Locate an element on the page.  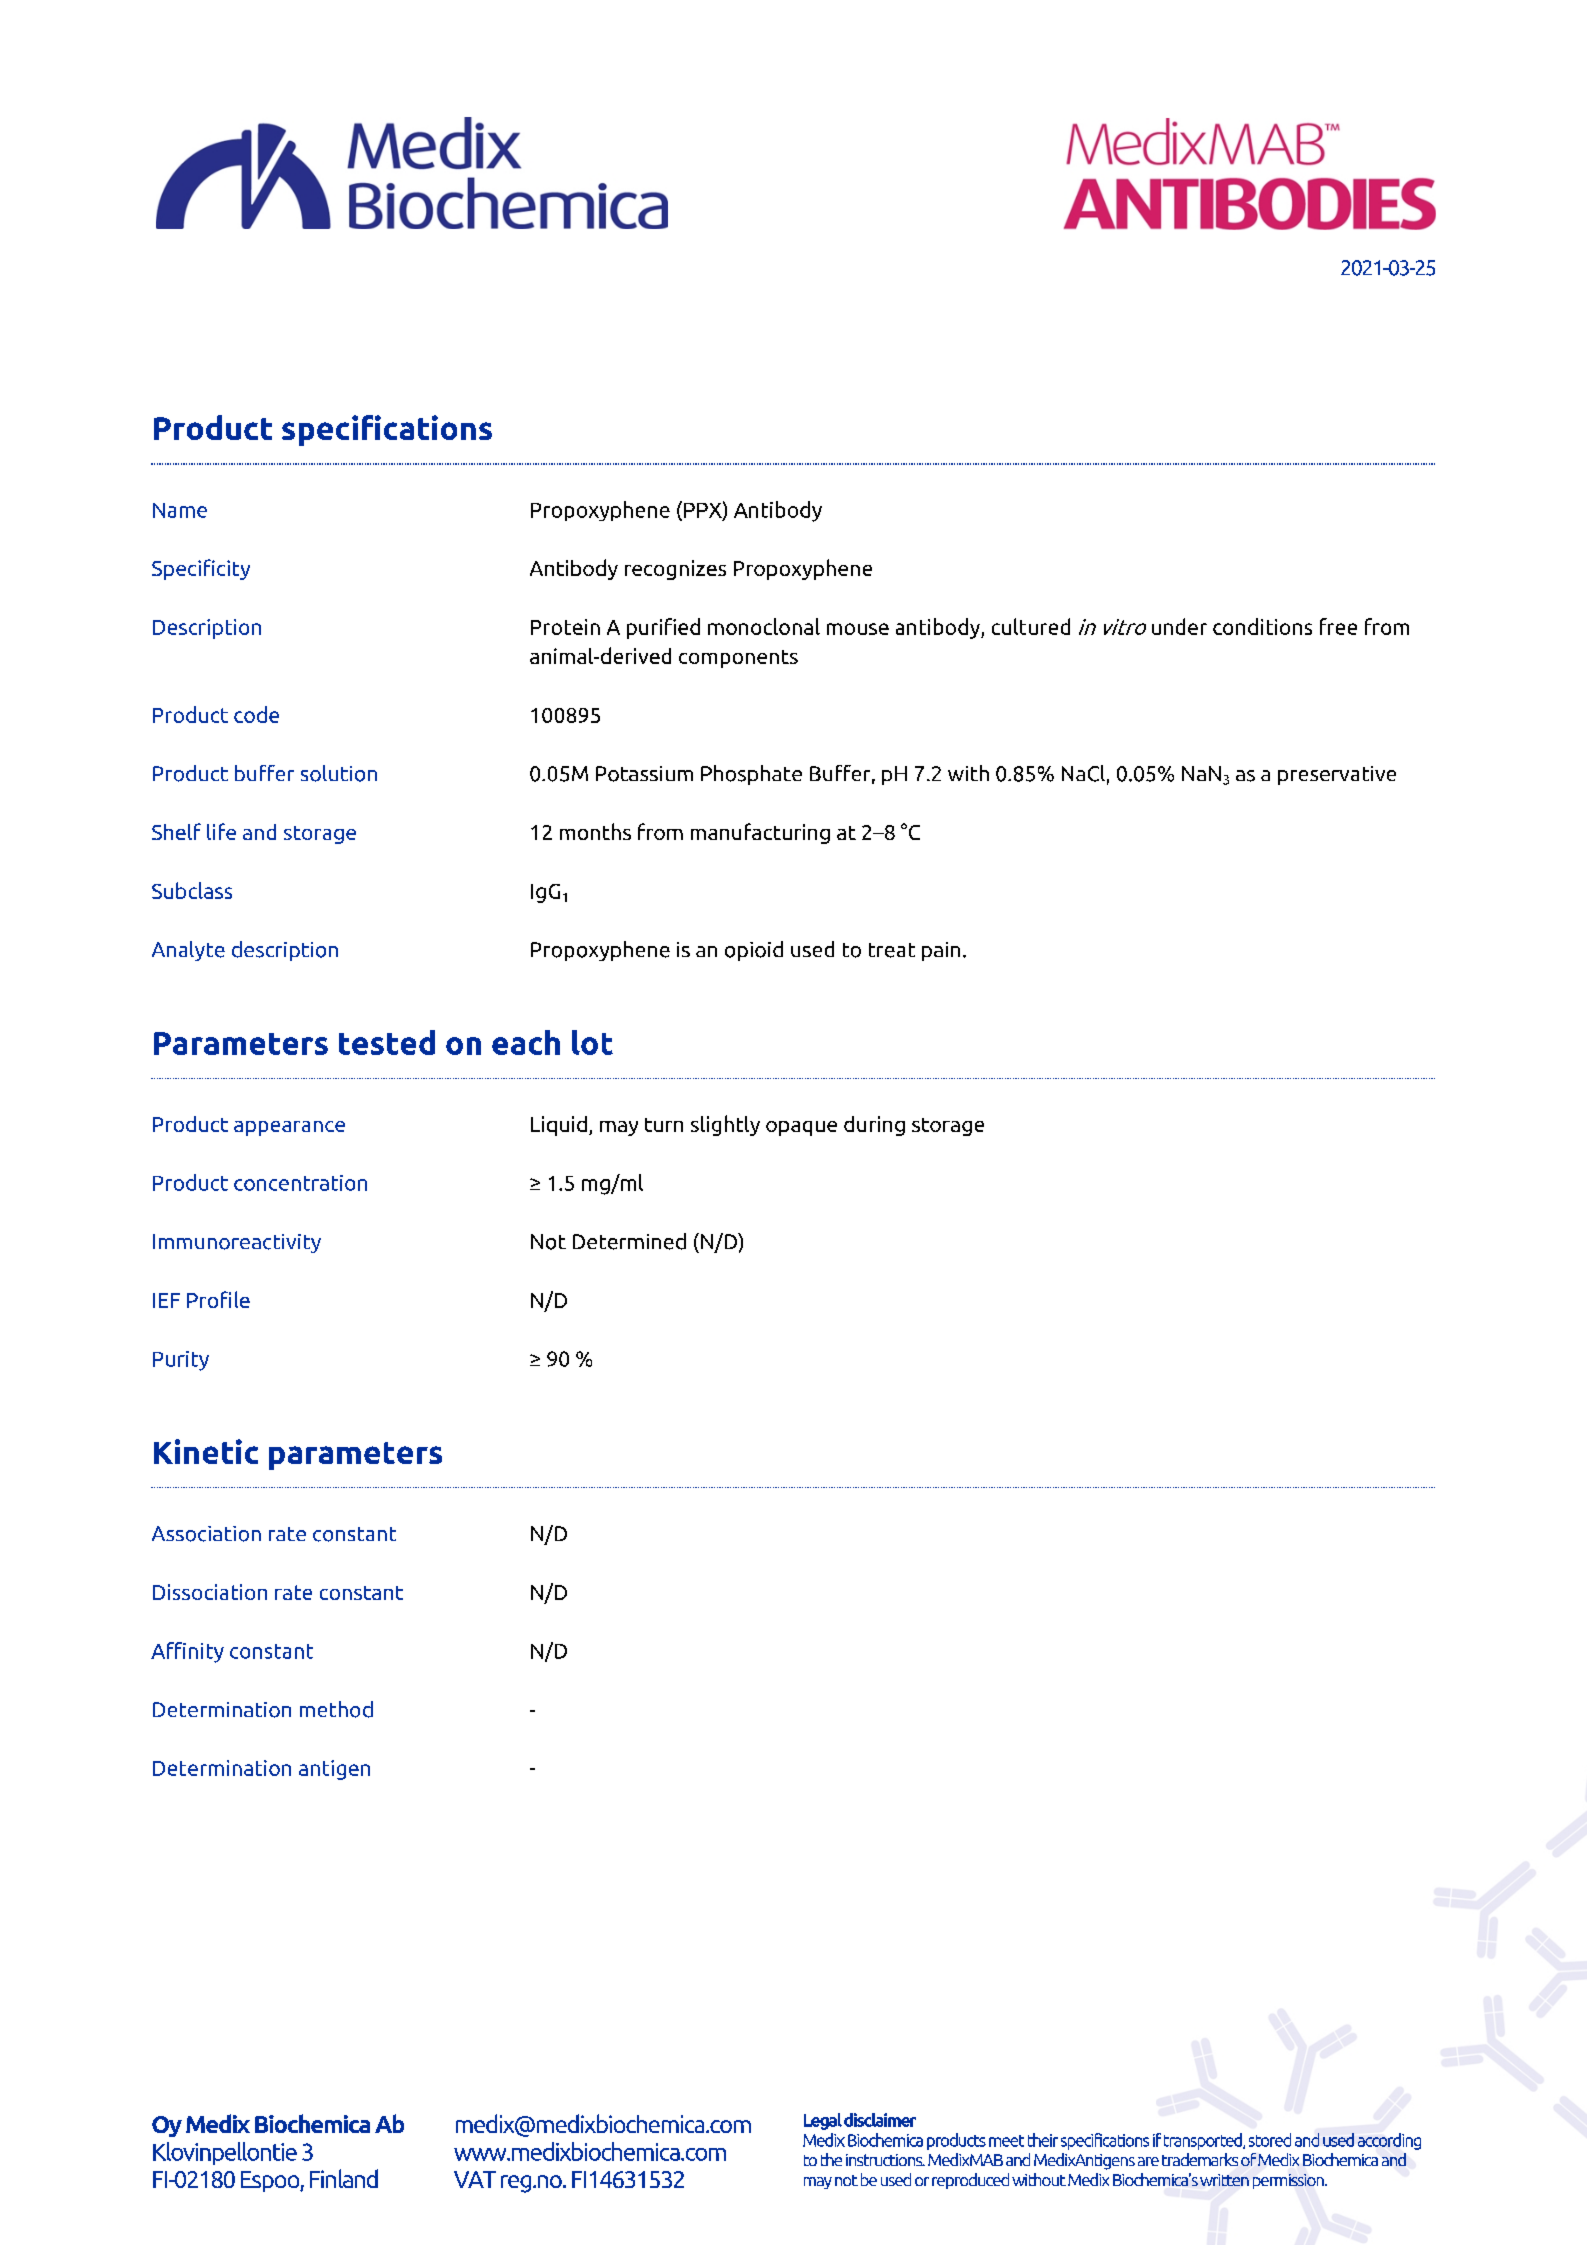
Determined is located at coordinates (629, 1241).
